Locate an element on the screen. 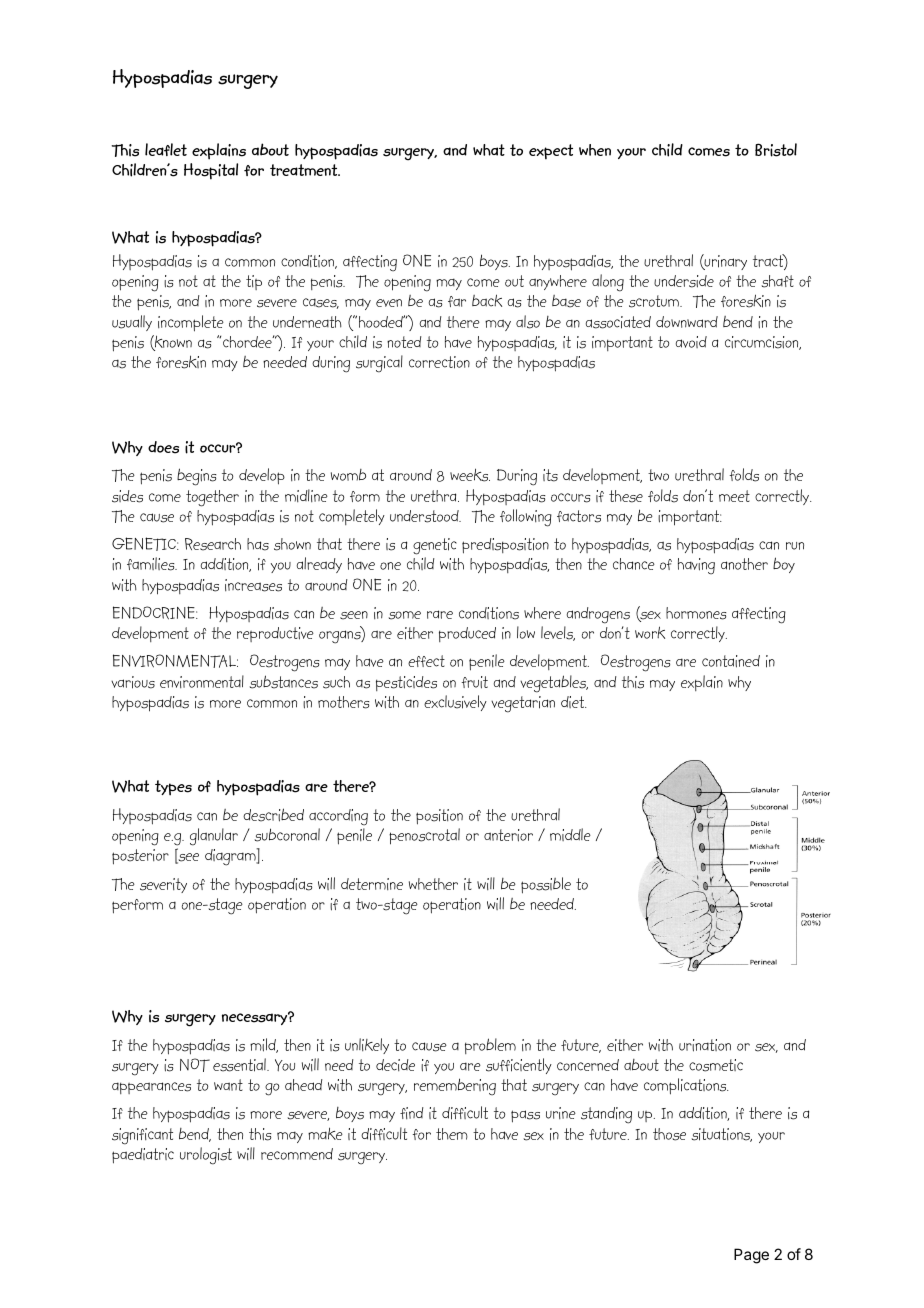  contained is located at coordinates (731, 661).
